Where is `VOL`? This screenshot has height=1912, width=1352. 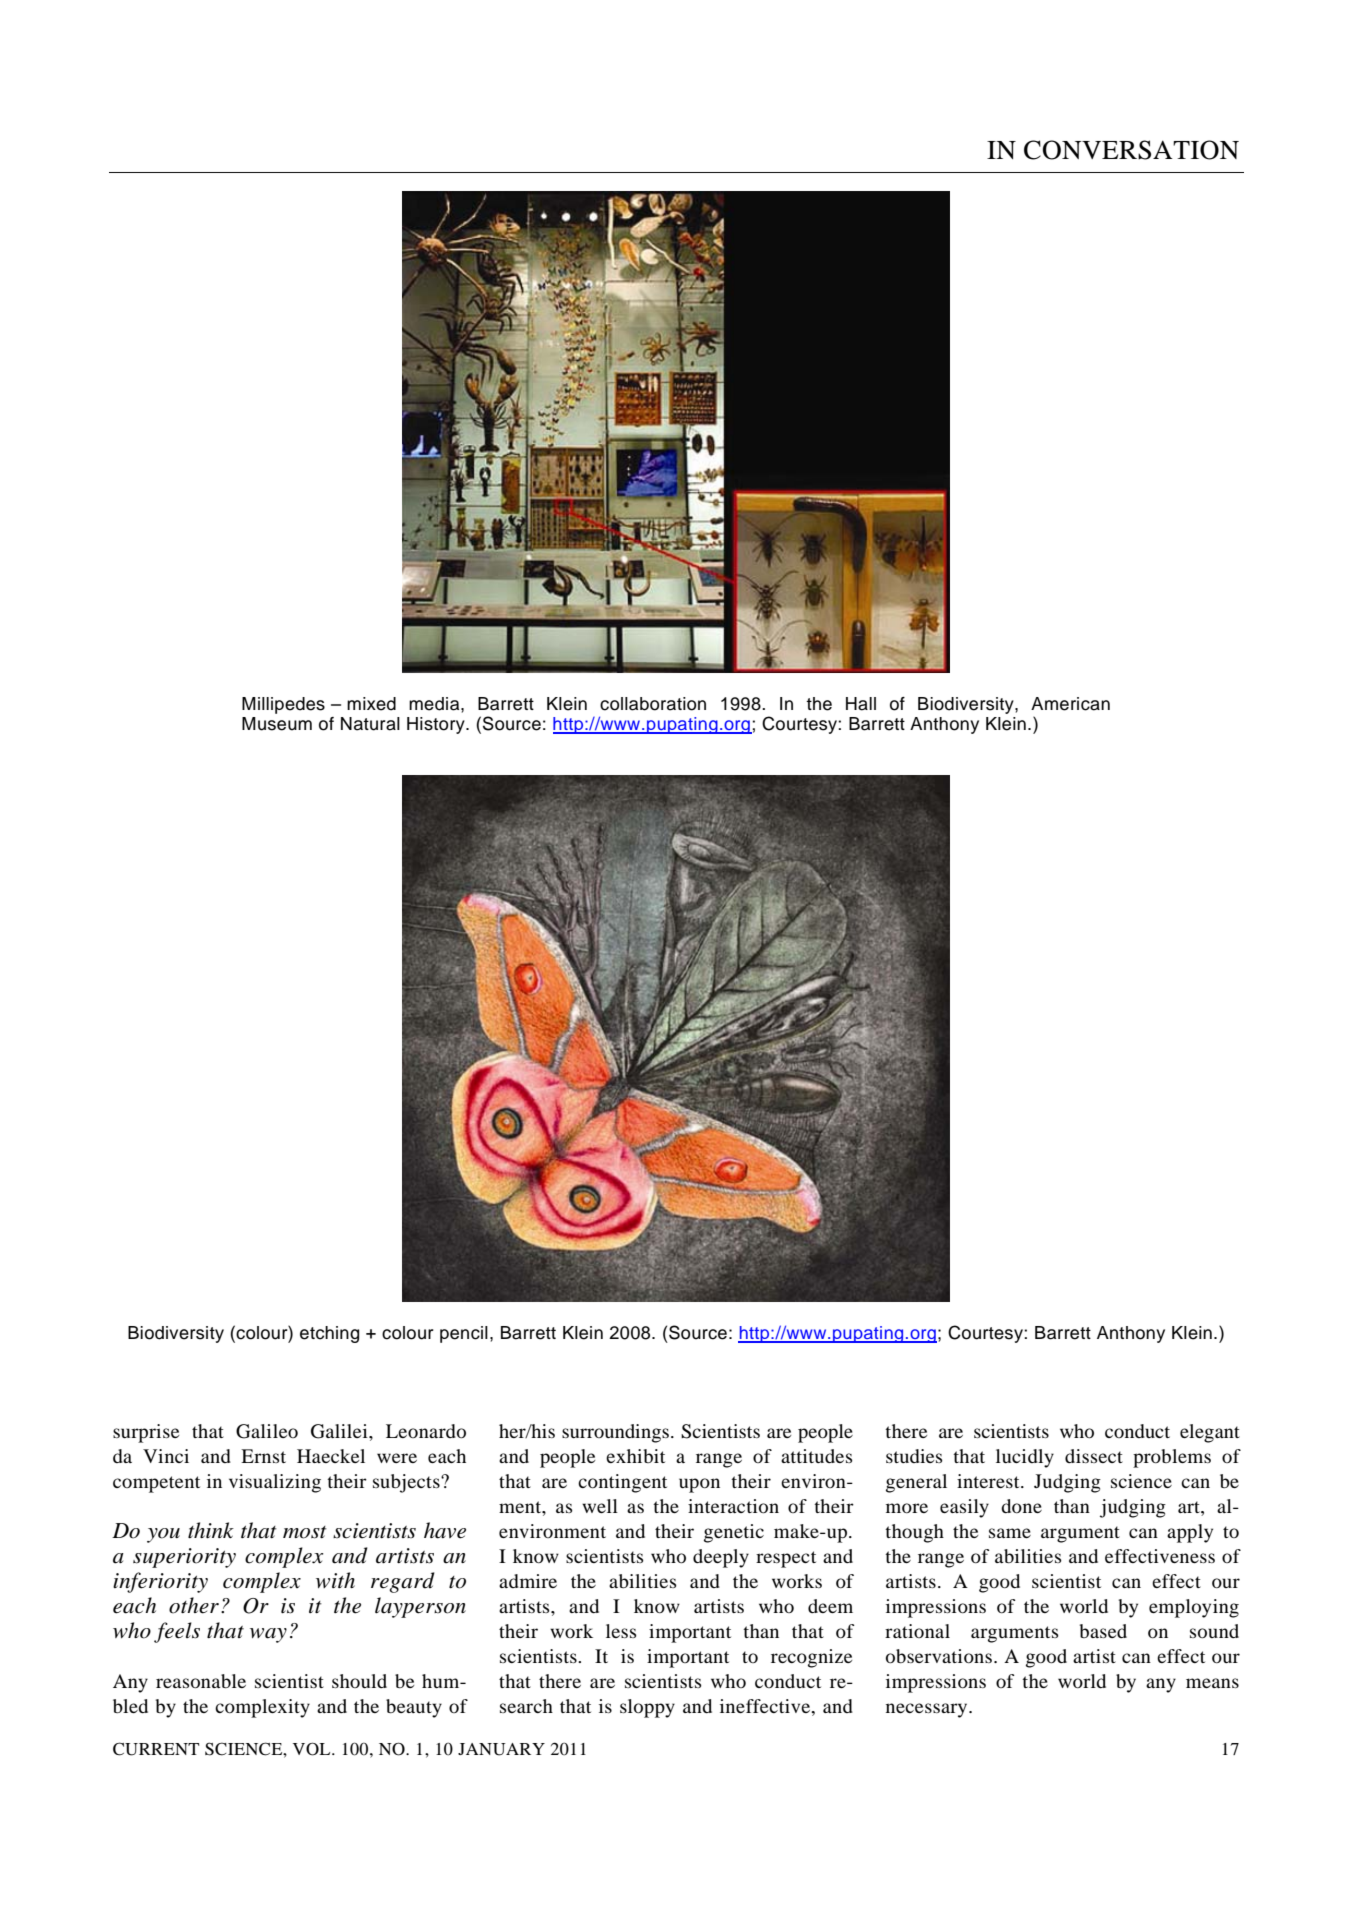 VOL is located at coordinates (313, 1749).
